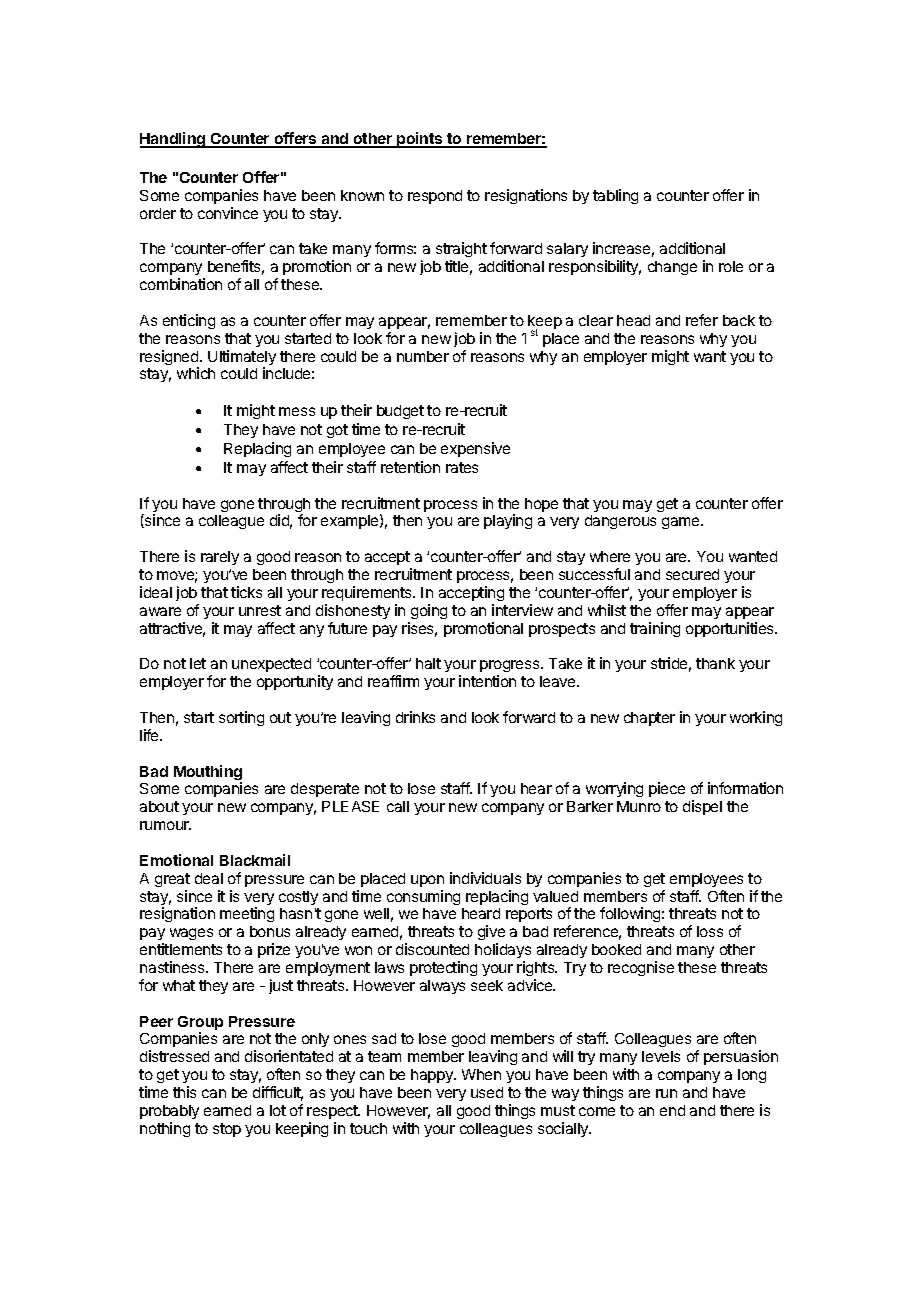 This screenshot has width=924, height=1308. Describe the element at coordinates (462, 467) in the screenshot. I see `rates` at that location.
